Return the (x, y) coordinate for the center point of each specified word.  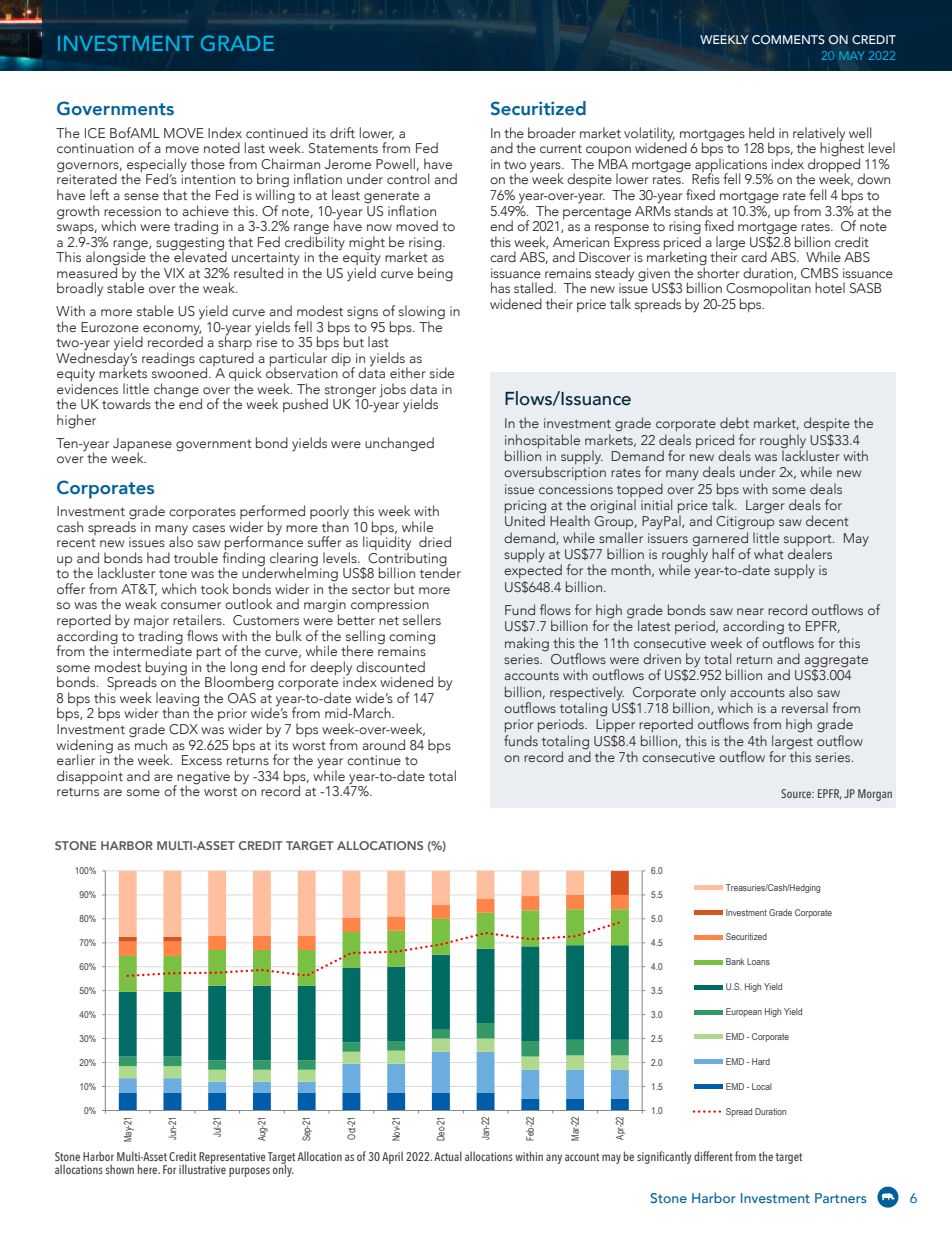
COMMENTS (788, 39)
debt (734, 422)
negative (203, 779)
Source (797, 793)
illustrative (202, 1168)
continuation (95, 148)
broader (552, 132)
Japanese (142, 445)
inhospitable (542, 441)
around (383, 744)
